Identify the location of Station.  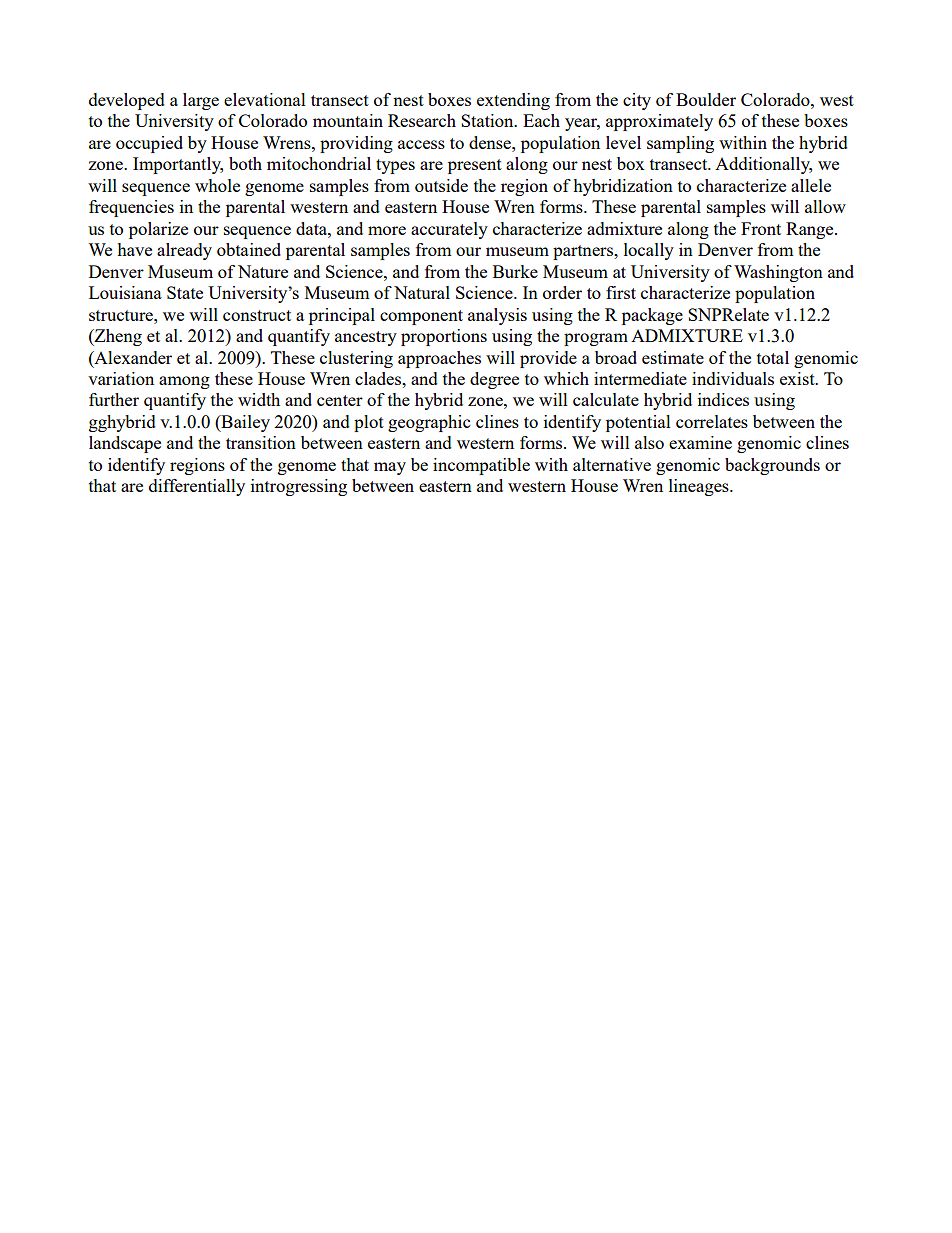
(488, 120).
